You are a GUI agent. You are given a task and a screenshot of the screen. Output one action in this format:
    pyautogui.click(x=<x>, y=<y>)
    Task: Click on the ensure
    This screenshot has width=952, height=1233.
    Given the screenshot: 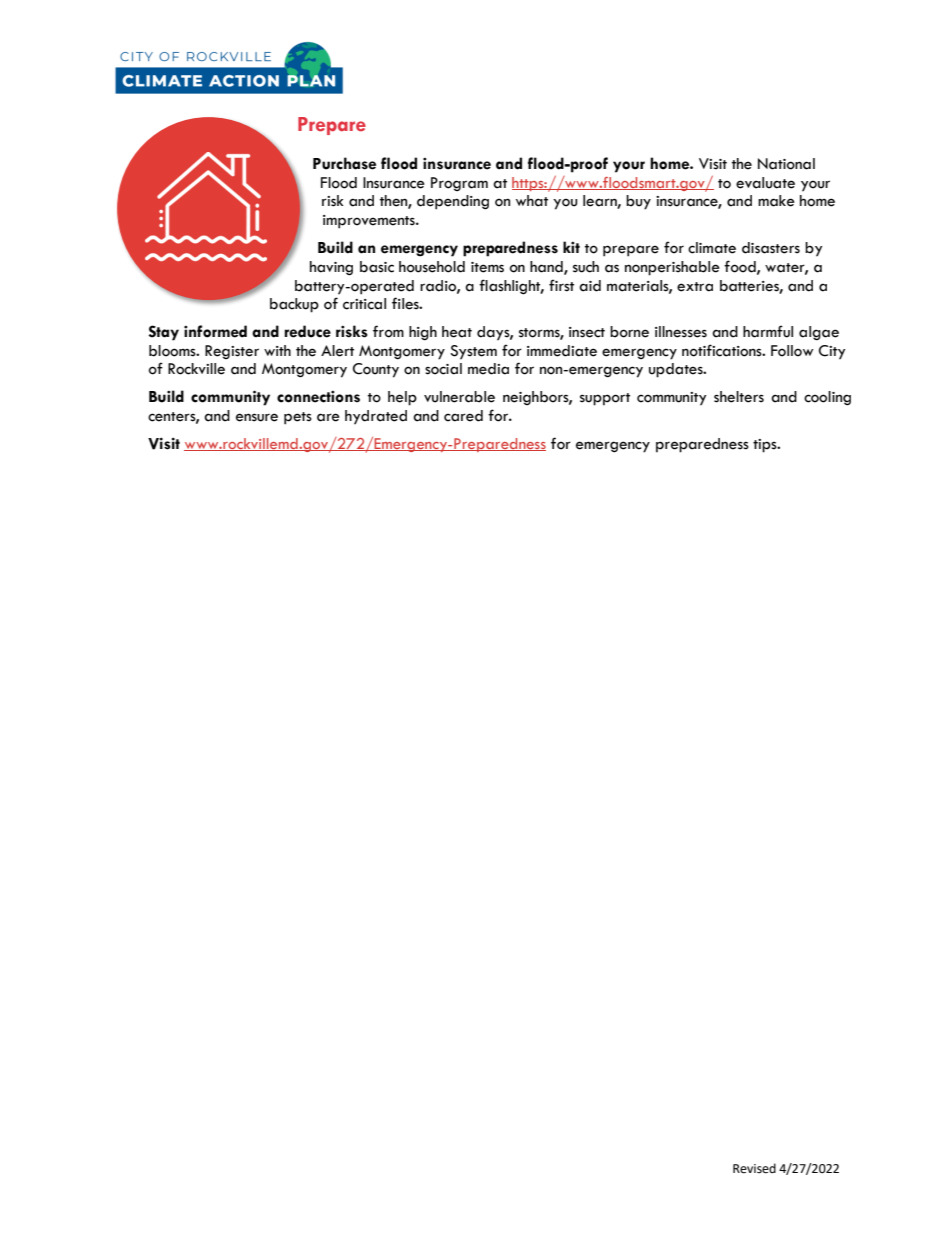 What is the action you would take?
    pyautogui.click(x=257, y=417)
